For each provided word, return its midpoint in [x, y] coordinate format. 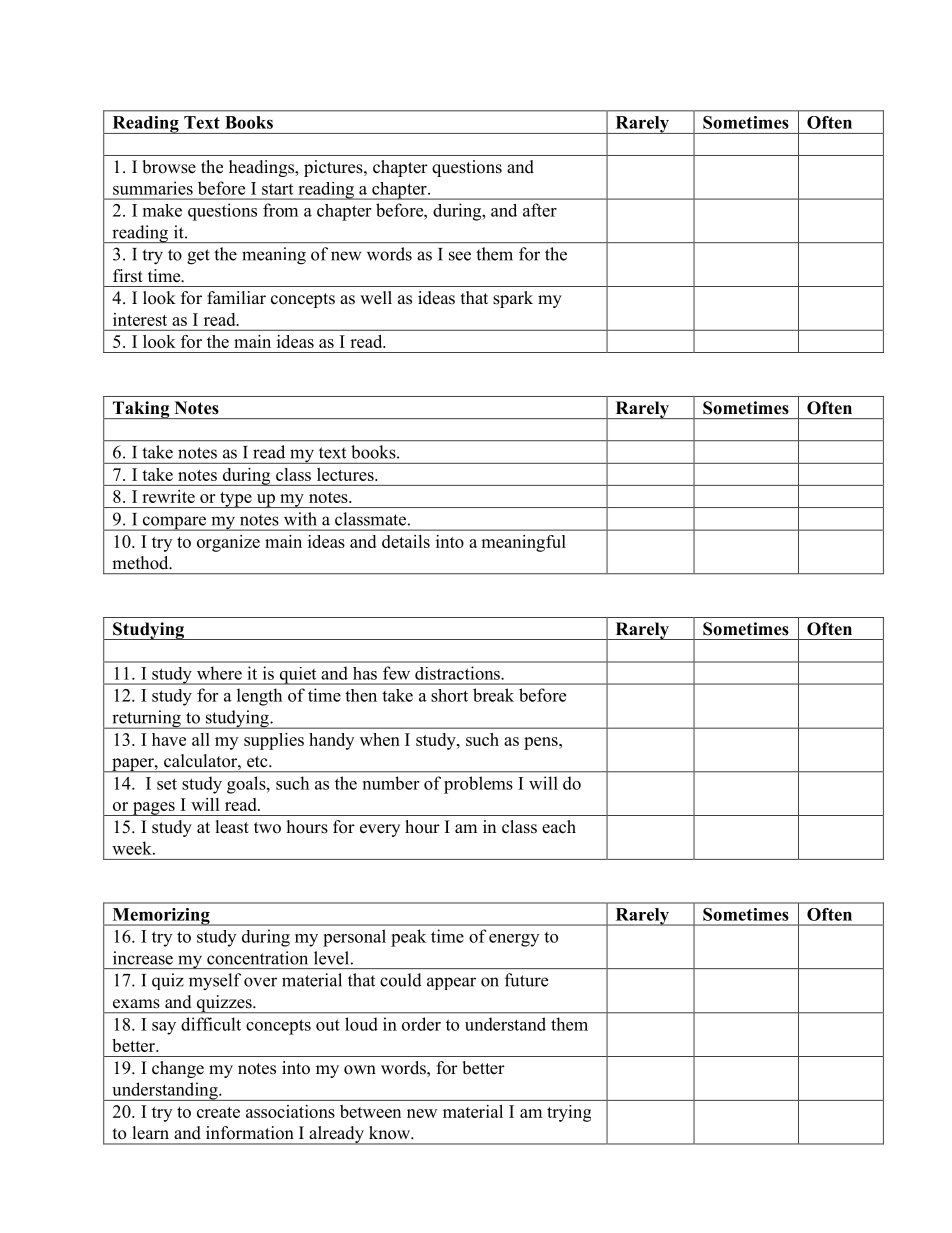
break [493, 695]
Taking [141, 410]
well [376, 298]
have [169, 739]
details [406, 541]
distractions [457, 673]
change [178, 1069]
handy [331, 741]
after [540, 210]
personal [354, 938]
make [162, 210]
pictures [334, 168]
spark [513, 299]
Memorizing [161, 917]
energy [514, 940]
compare [174, 523]
